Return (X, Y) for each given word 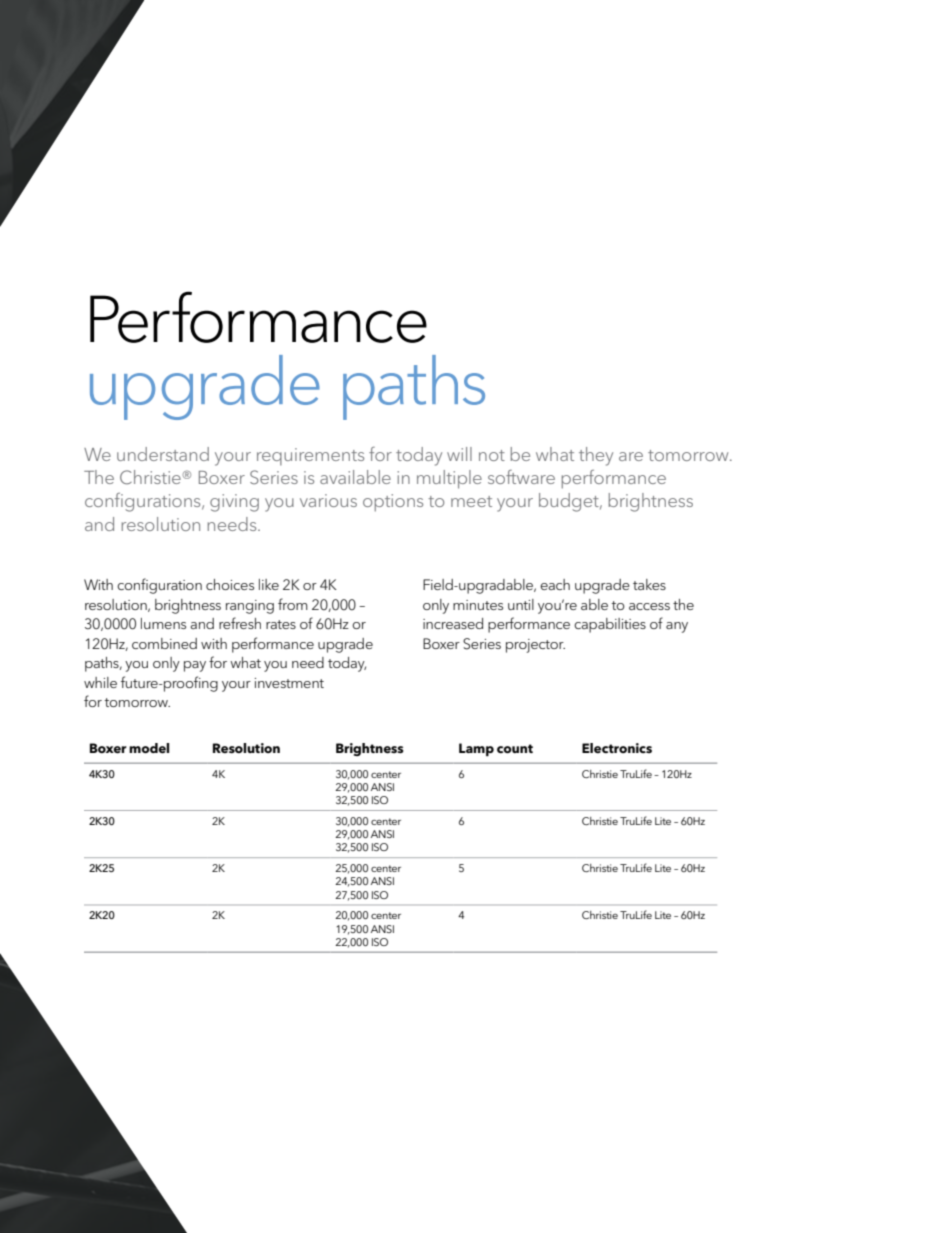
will (459, 454)
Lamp (476, 750)
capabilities (610, 625)
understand (163, 454)
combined (164, 643)
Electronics (617, 748)
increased (453, 623)
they (596, 456)
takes (649, 584)
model (149, 748)
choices (230, 584)
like (269, 584)
